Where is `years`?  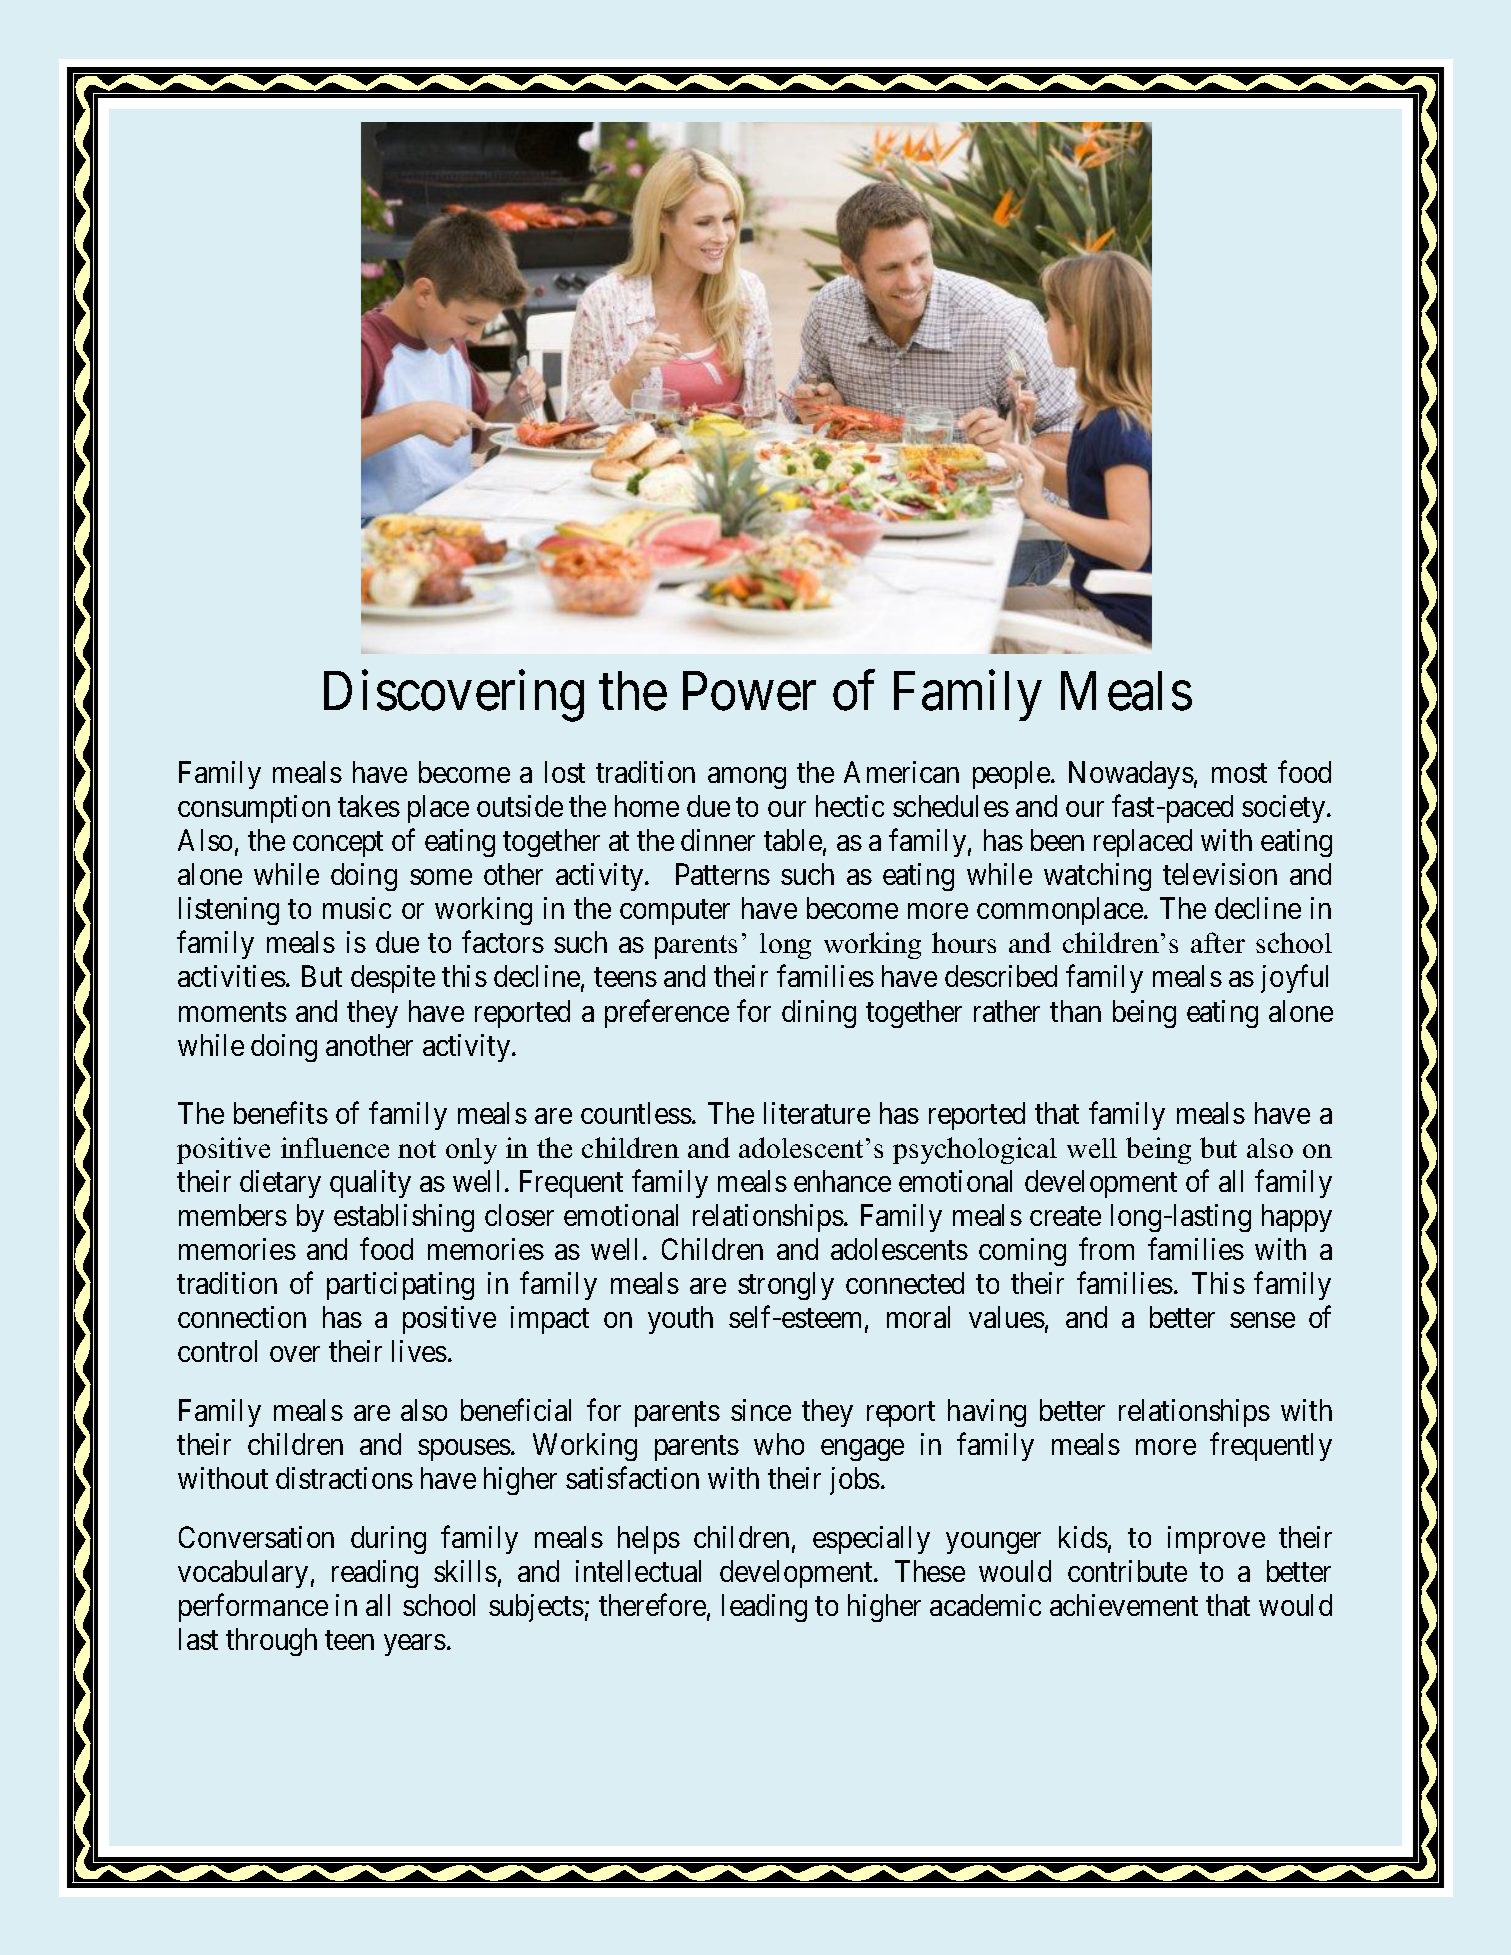 years is located at coordinates (415, 1645).
